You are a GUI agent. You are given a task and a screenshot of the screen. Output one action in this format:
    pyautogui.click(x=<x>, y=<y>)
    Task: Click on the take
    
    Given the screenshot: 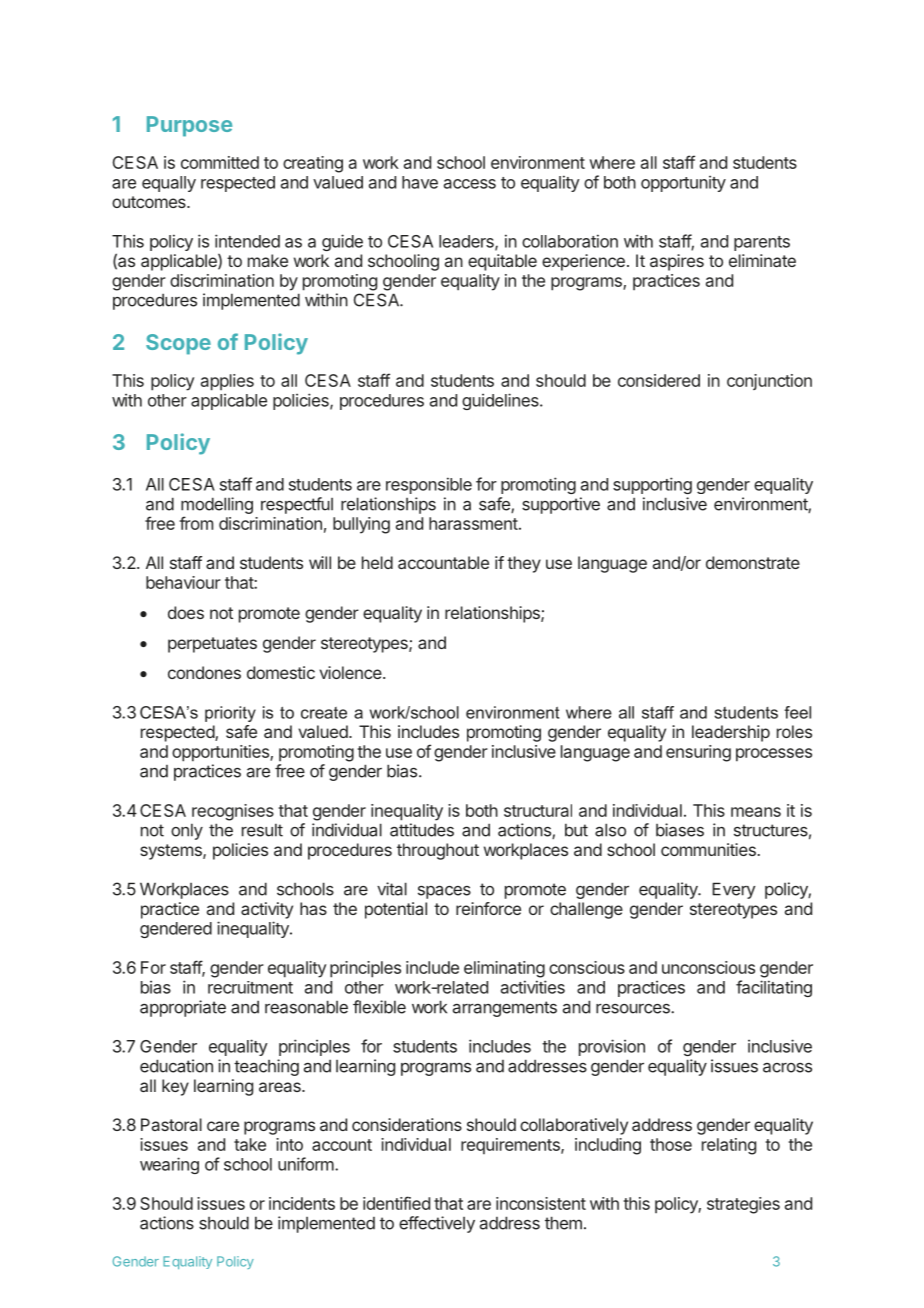 What is the action you would take?
    pyautogui.click(x=250, y=1144)
